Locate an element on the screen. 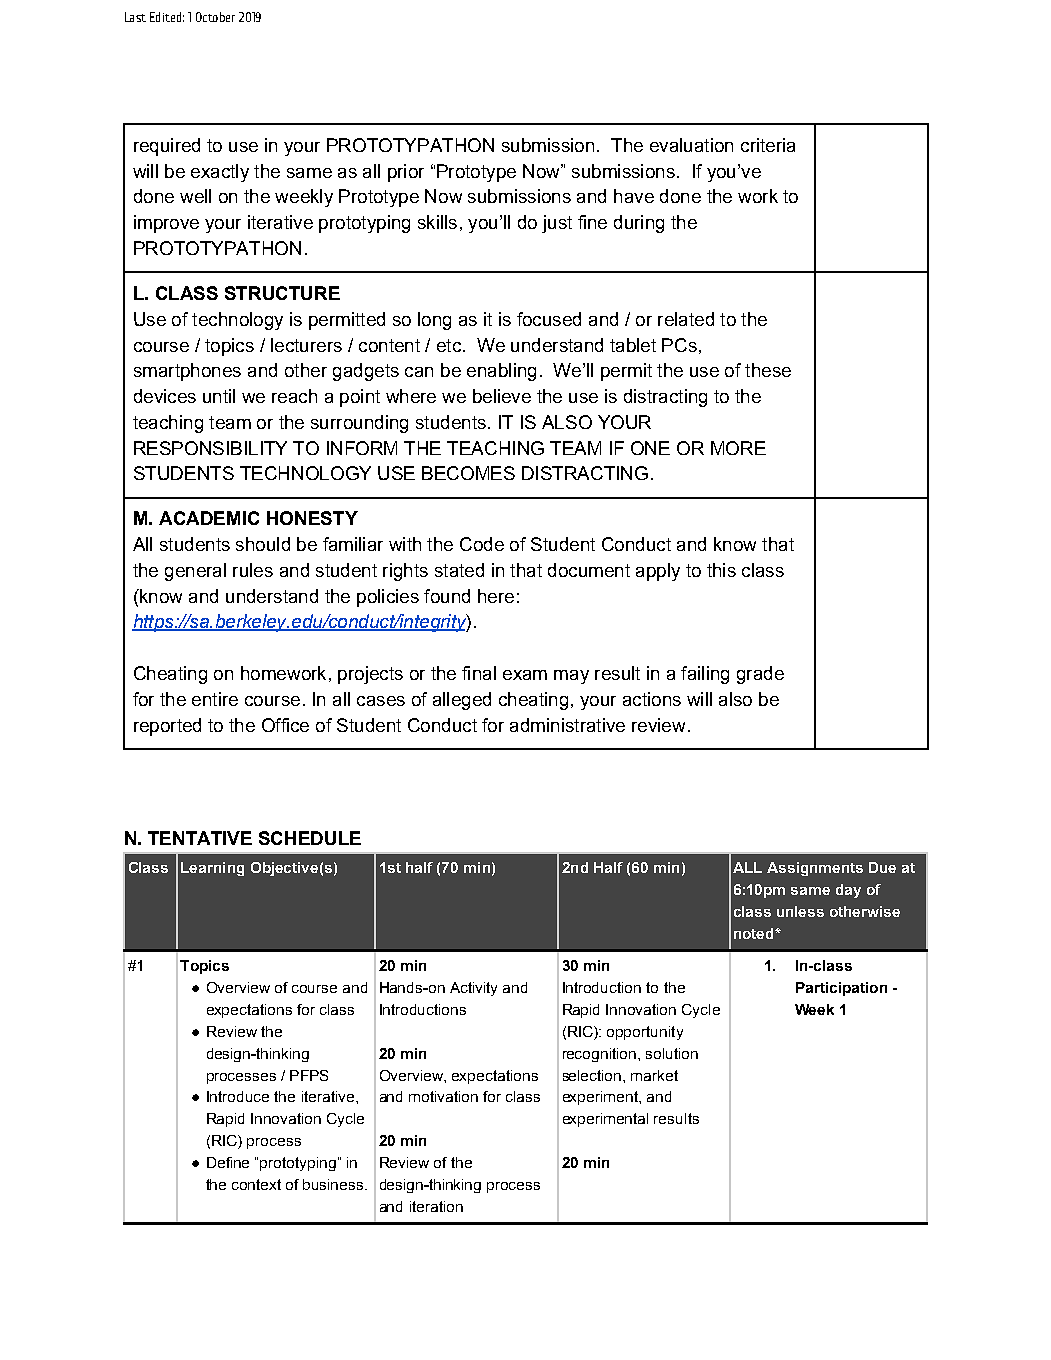  October is located at coordinates (215, 17).
